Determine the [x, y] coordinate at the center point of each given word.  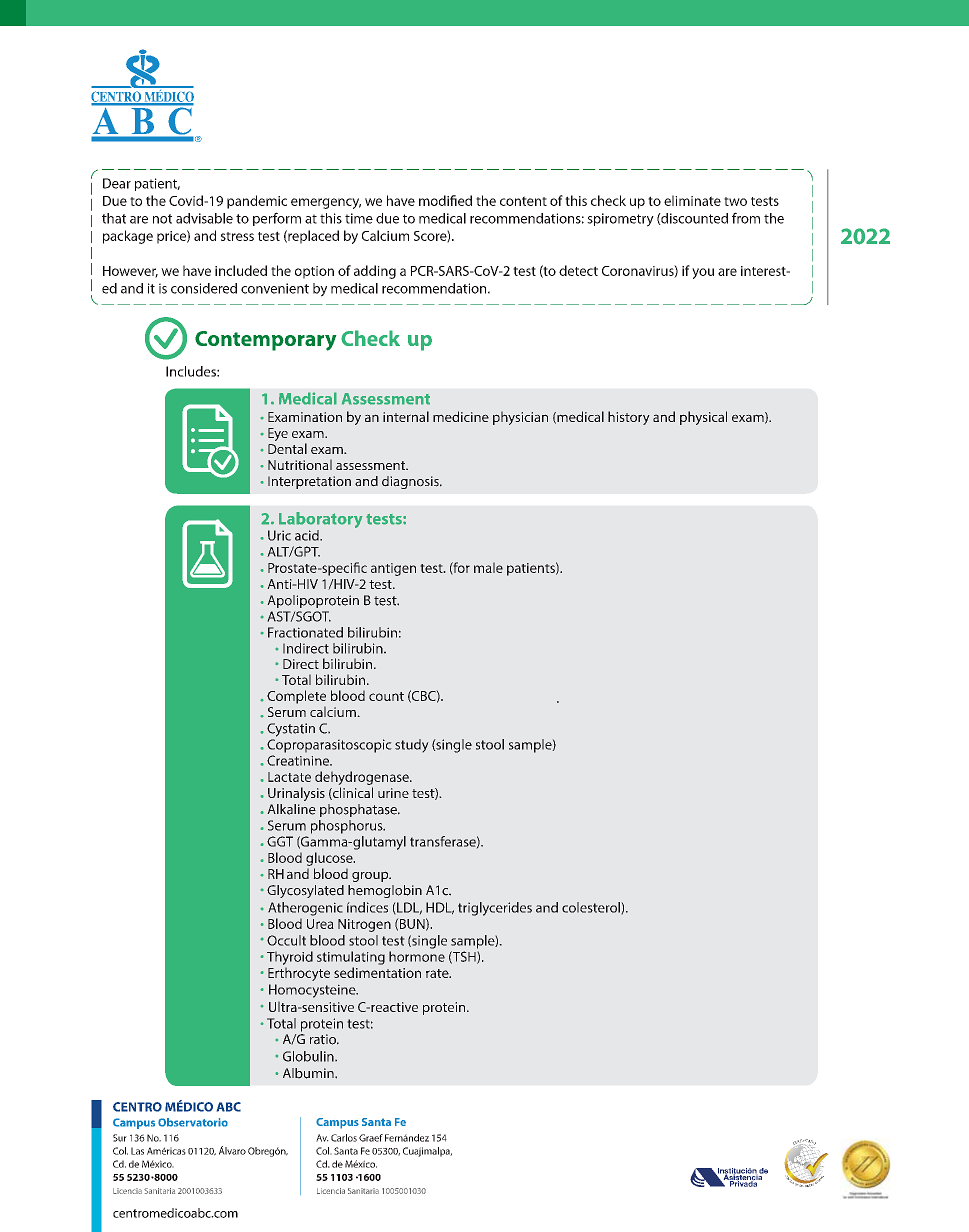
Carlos [344, 1138]
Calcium [385, 235]
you [703, 273]
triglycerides [495, 909]
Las [137, 1151]
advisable [204, 218]
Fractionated [305, 632]
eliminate [692, 200]
